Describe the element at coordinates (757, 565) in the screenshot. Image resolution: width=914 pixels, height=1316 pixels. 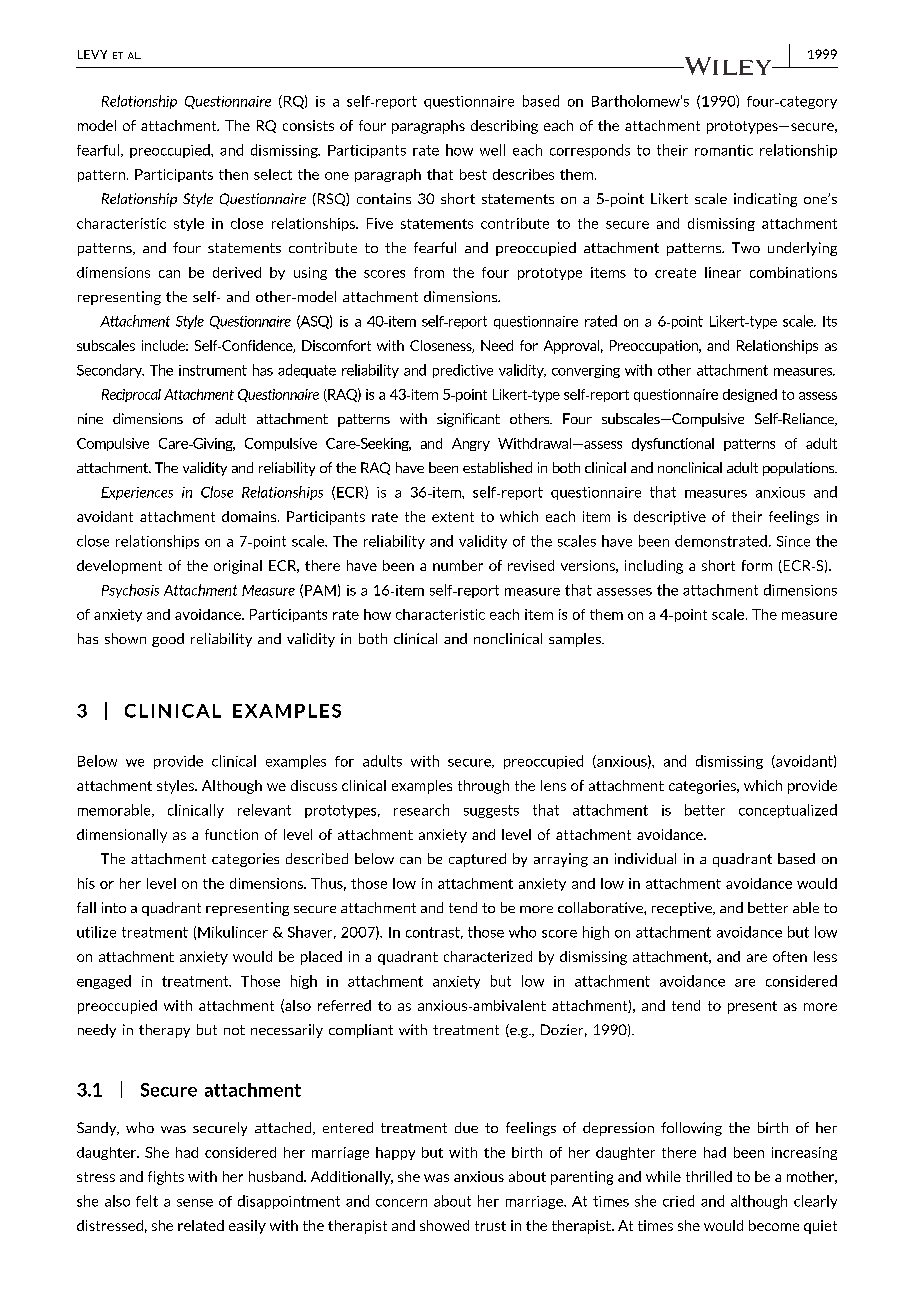
I see `form` at that location.
